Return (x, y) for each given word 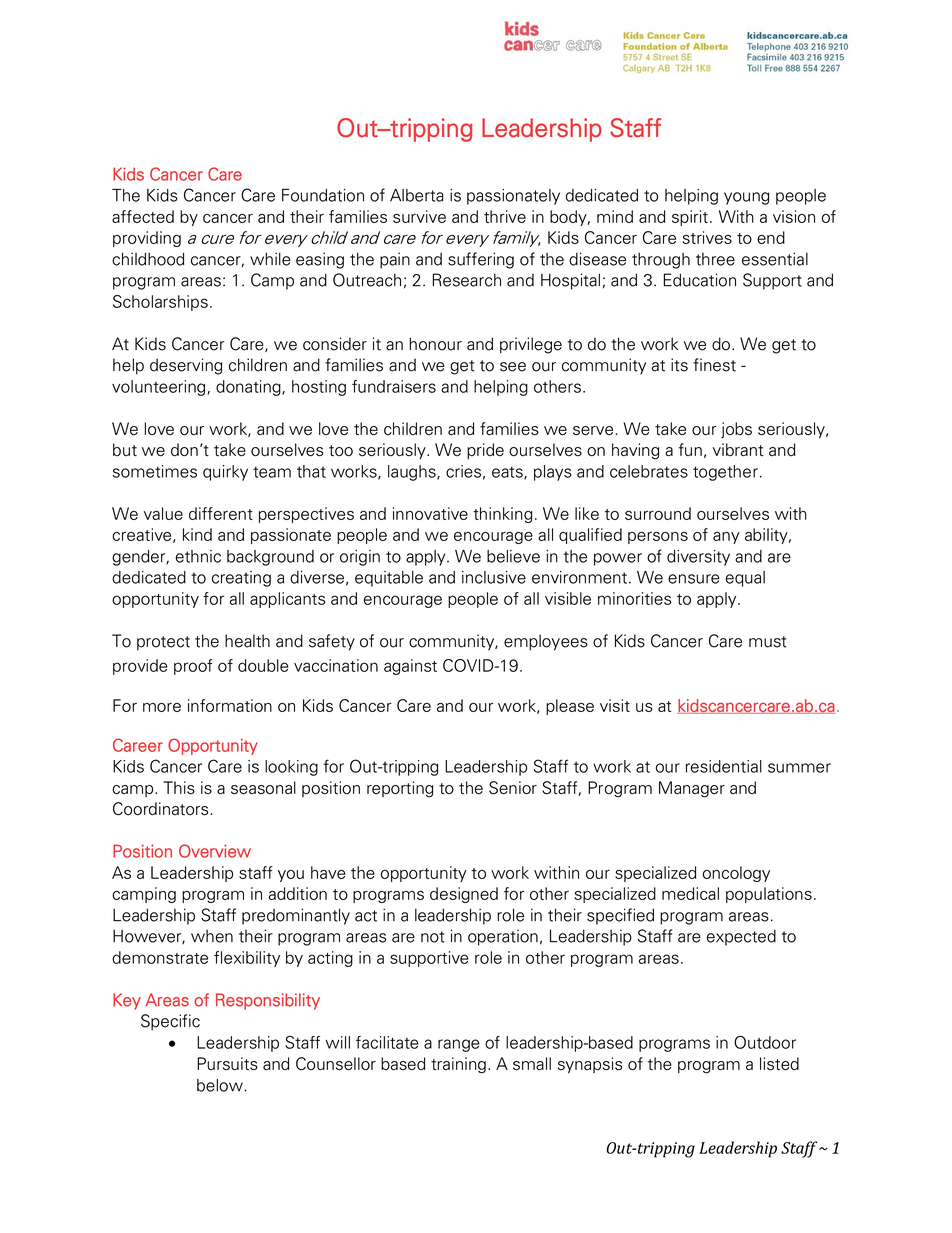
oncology (736, 874)
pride (485, 451)
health (247, 641)
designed (464, 895)
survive (419, 216)
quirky (225, 473)
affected (143, 216)
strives (707, 237)
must (768, 642)
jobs (736, 430)
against (410, 667)
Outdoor (765, 1042)
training (458, 1065)
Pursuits (227, 1064)
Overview (215, 851)
